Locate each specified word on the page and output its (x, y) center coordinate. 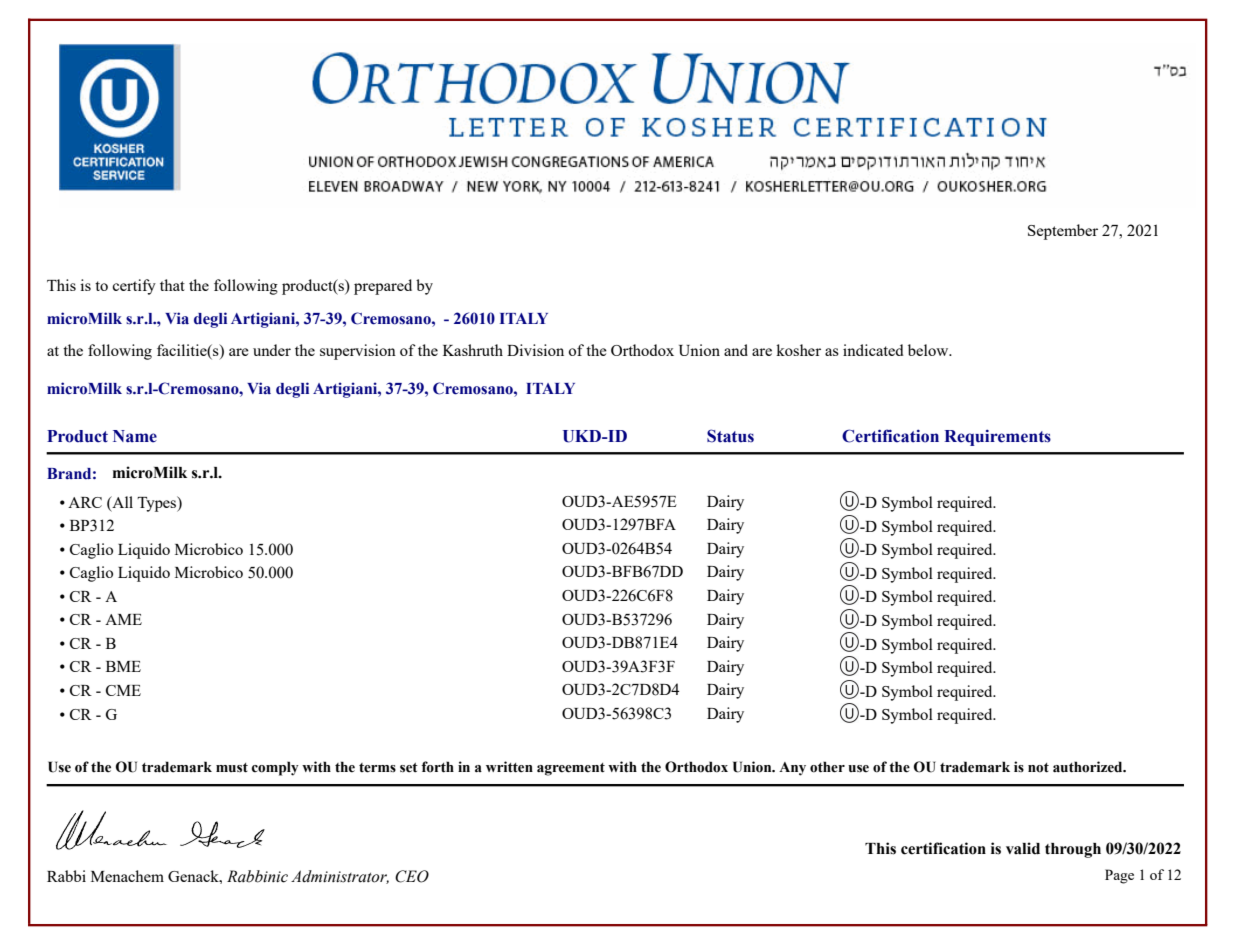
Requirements (997, 437)
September (1063, 232)
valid (1023, 848)
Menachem (127, 876)
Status (730, 436)
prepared (383, 287)
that (172, 285)
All (121, 503)
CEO (412, 876)
